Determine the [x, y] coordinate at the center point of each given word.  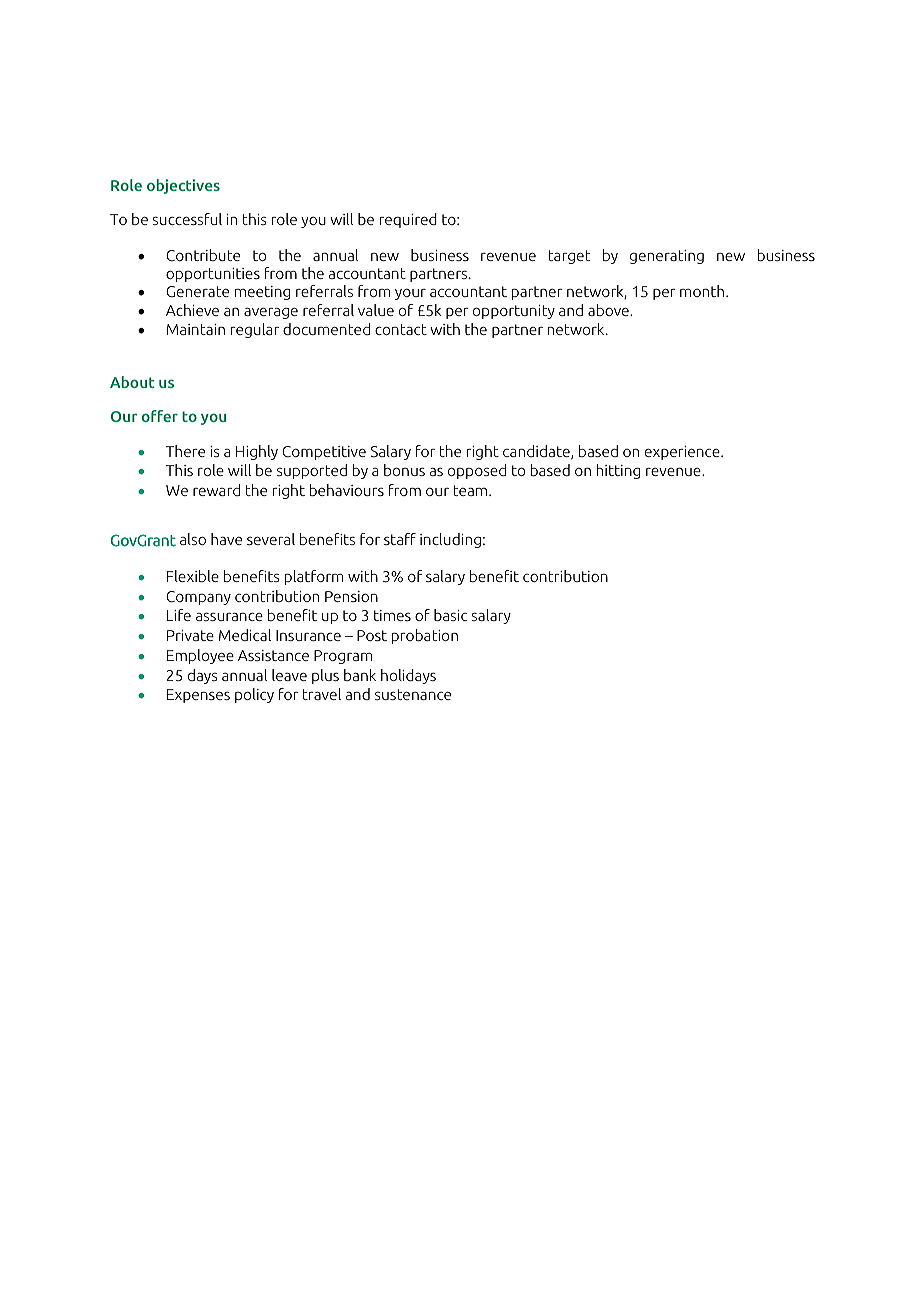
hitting [618, 471]
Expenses [198, 696]
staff [400, 539]
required [408, 220]
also [193, 539]
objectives [183, 186]
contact [401, 329]
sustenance [413, 694]
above [609, 310]
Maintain [196, 329]
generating [667, 257]
